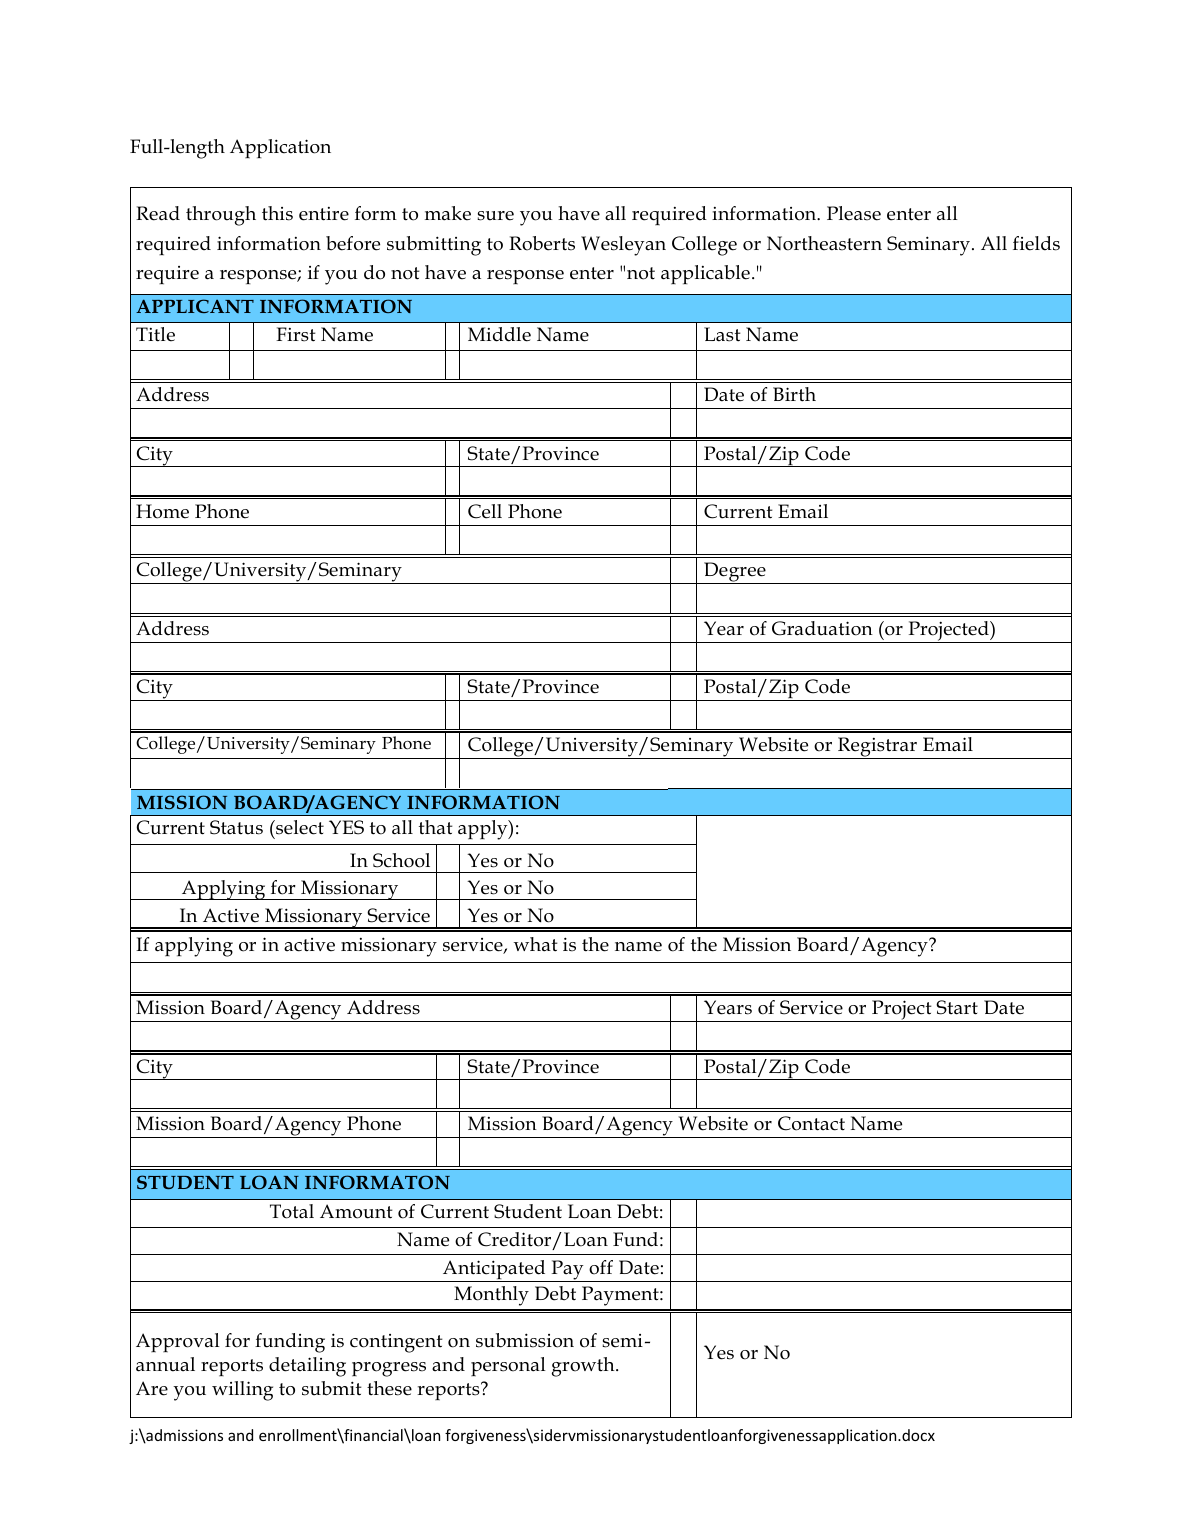  What do you see at coordinates (584, 1367) in the screenshot?
I see `growth` at bounding box center [584, 1367].
